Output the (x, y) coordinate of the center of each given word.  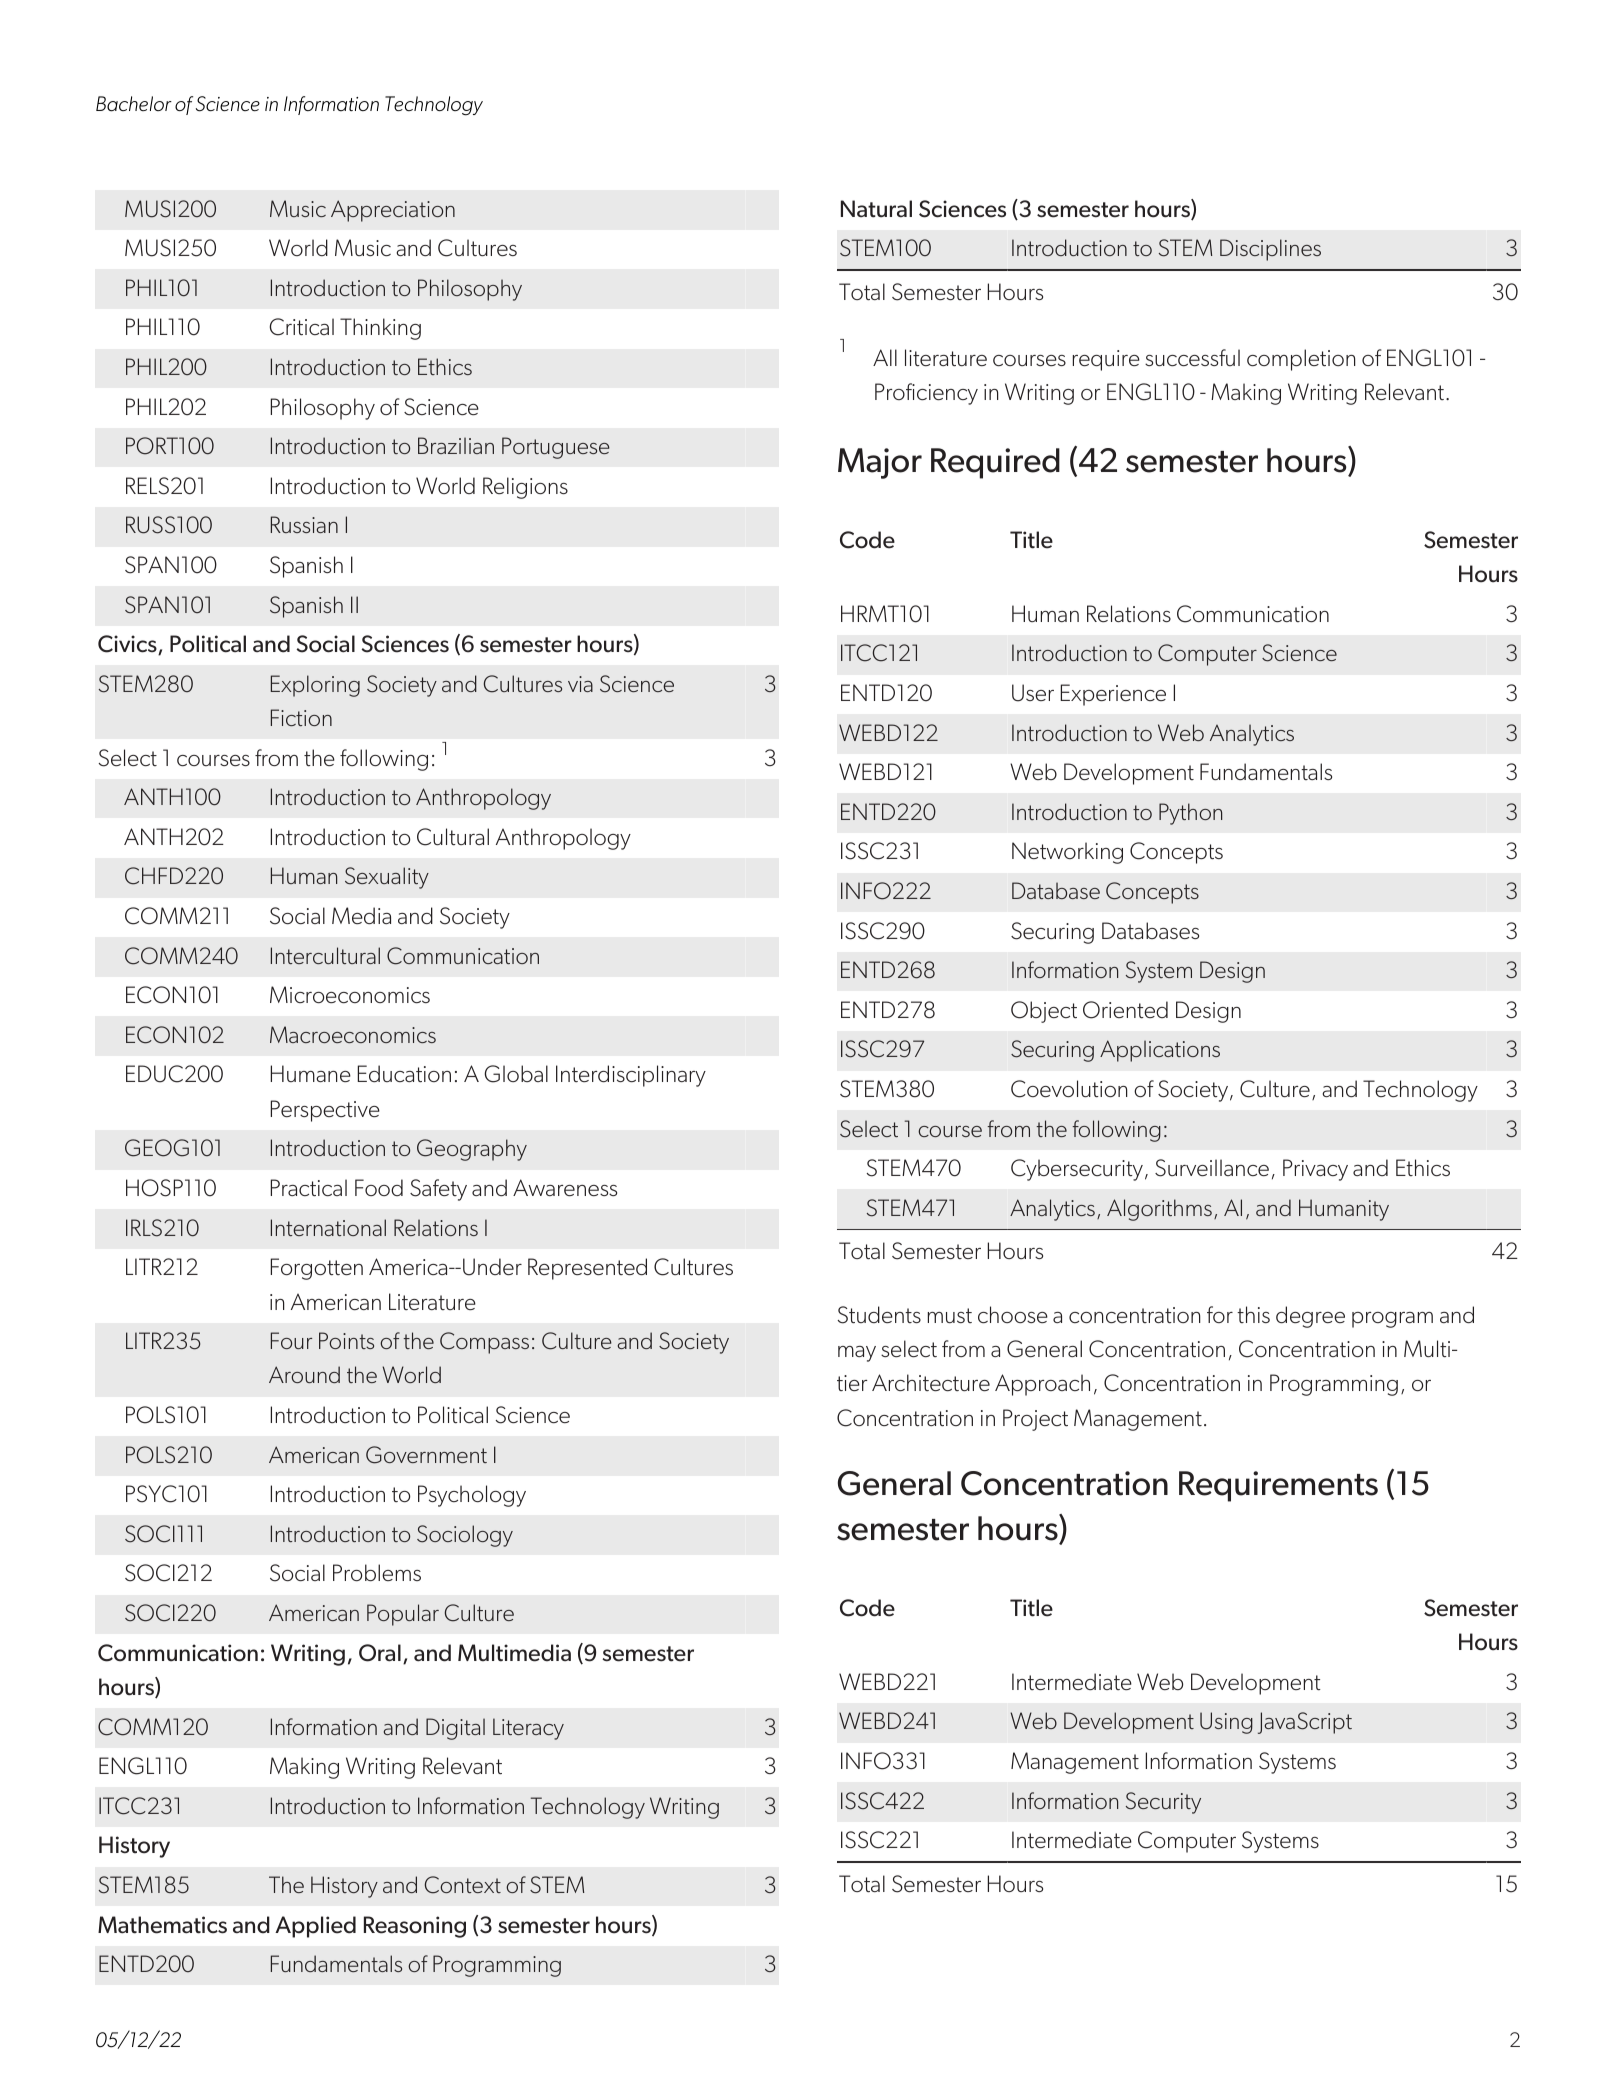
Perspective (325, 1111)
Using (1226, 1723)
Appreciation (393, 211)
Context (463, 1885)
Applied (315, 1927)
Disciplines (1270, 250)
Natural (876, 209)
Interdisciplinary (631, 1076)
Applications (1160, 1051)
